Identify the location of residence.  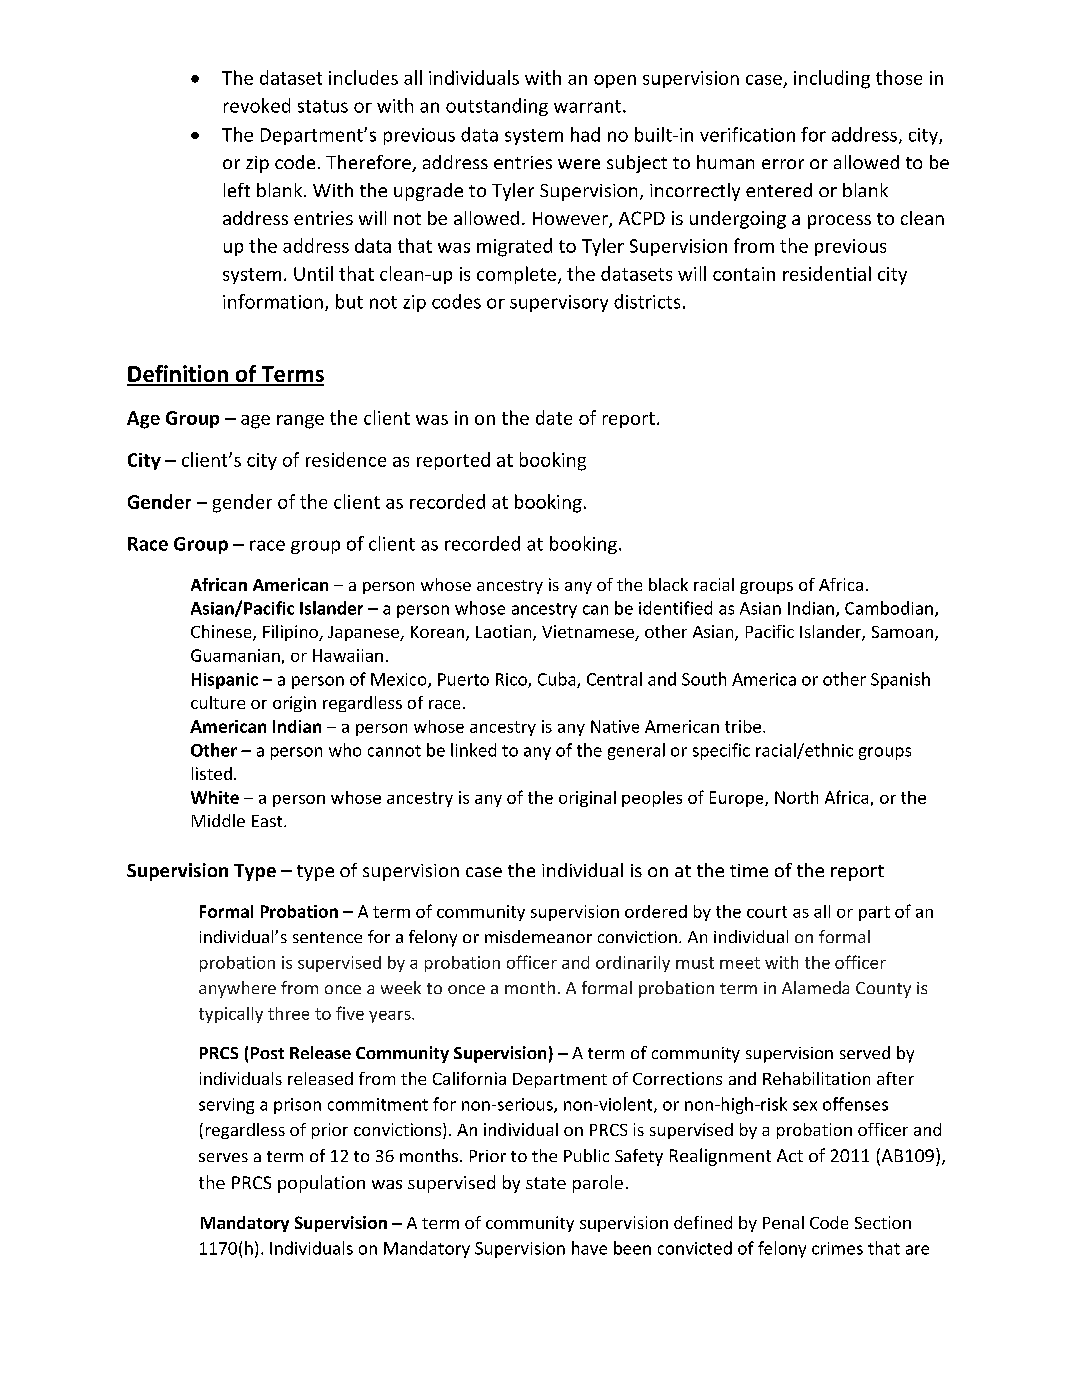
(346, 459).
